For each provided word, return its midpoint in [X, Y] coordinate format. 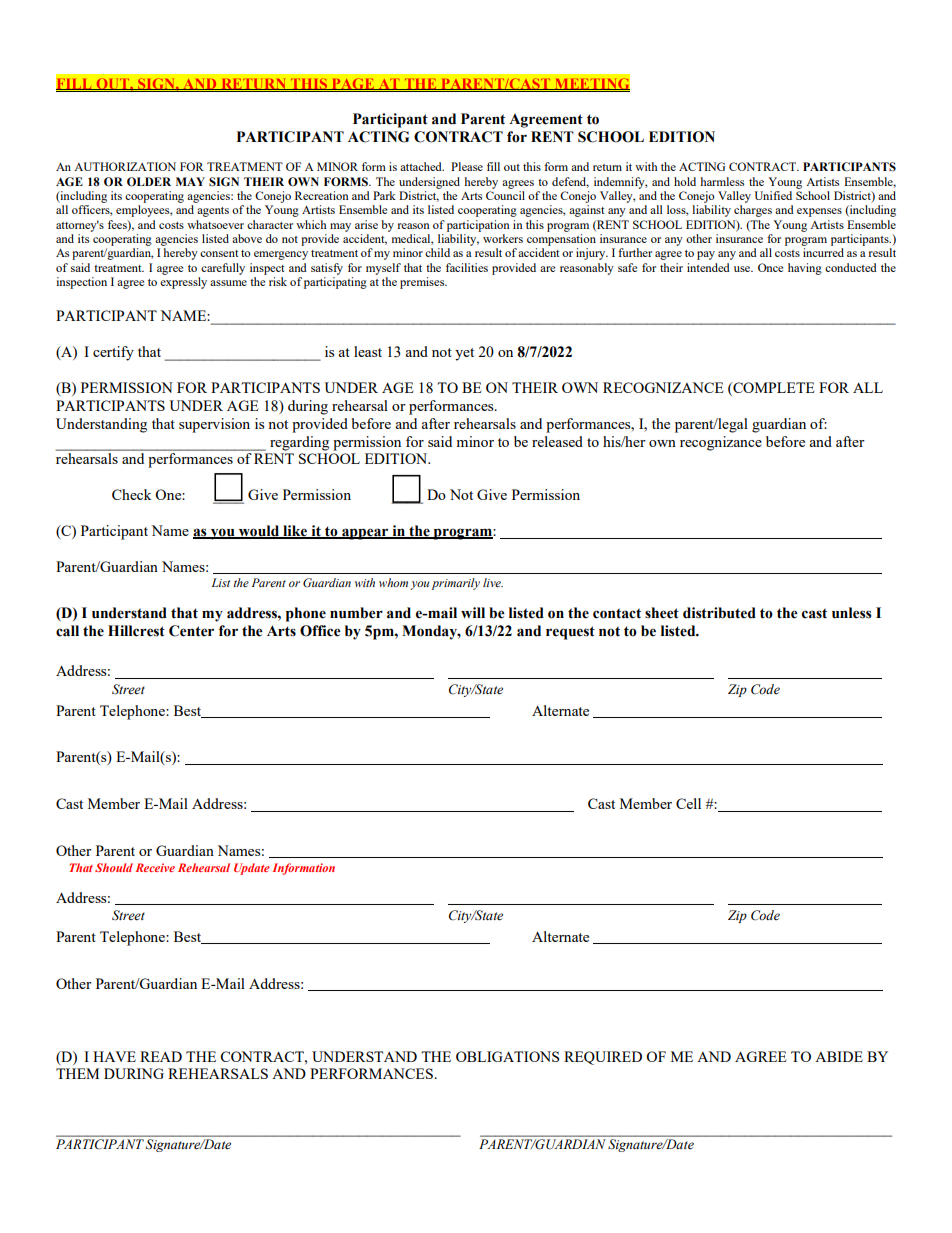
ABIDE [839, 1056]
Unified [773, 195]
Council [505, 195]
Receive [155, 867]
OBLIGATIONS [508, 1056]
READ [161, 1056]
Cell [688, 803]
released [557, 441]
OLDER [149, 182]
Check [132, 494]
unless [852, 613]
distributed [719, 613]
